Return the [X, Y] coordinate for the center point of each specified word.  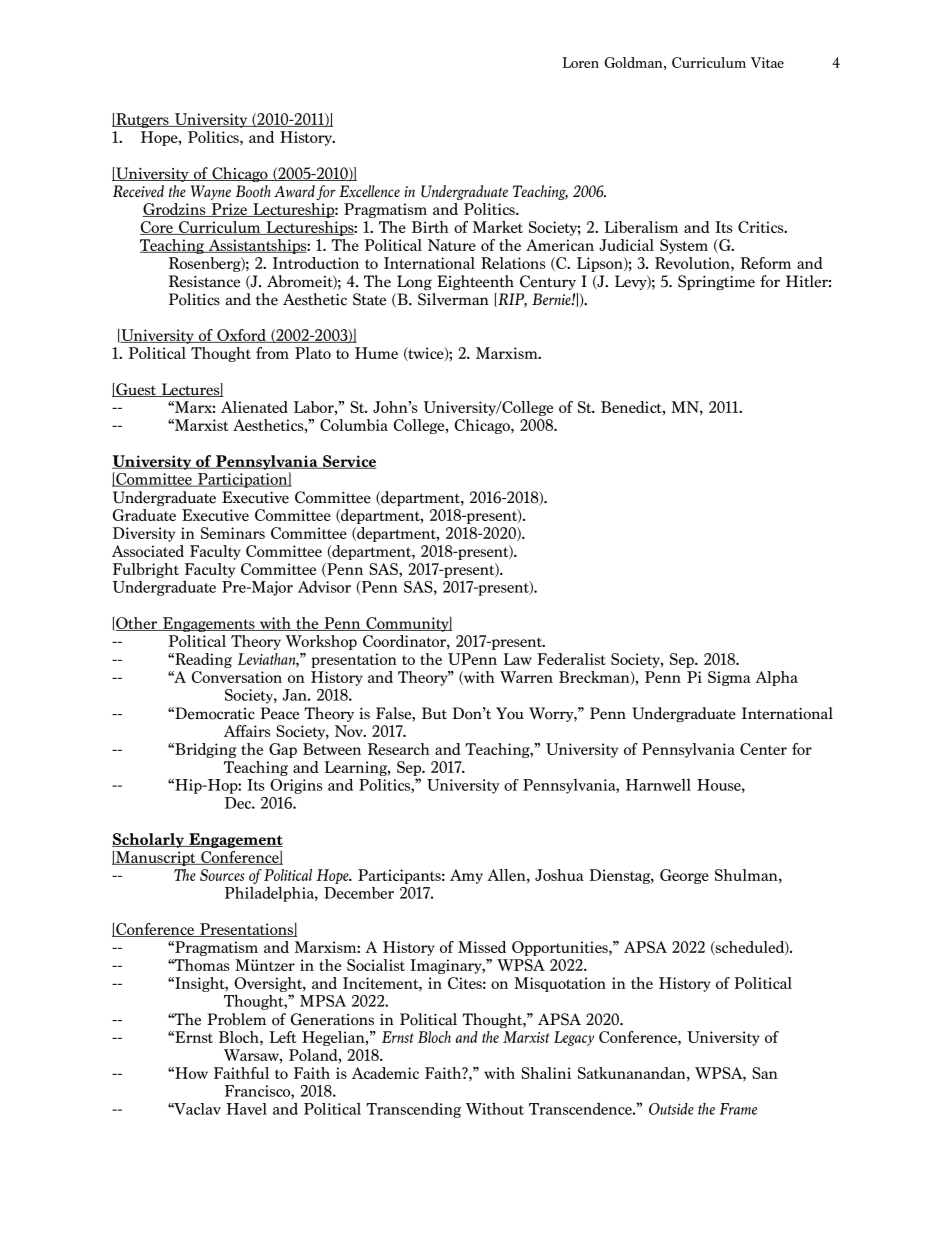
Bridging [204, 750]
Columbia [354, 425]
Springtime [716, 282]
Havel [246, 1109]
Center [763, 749]
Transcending [413, 1110]
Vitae [767, 62]
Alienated [254, 407]
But [434, 713]
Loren [580, 62]
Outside [671, 1109]
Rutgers [142, 120]
